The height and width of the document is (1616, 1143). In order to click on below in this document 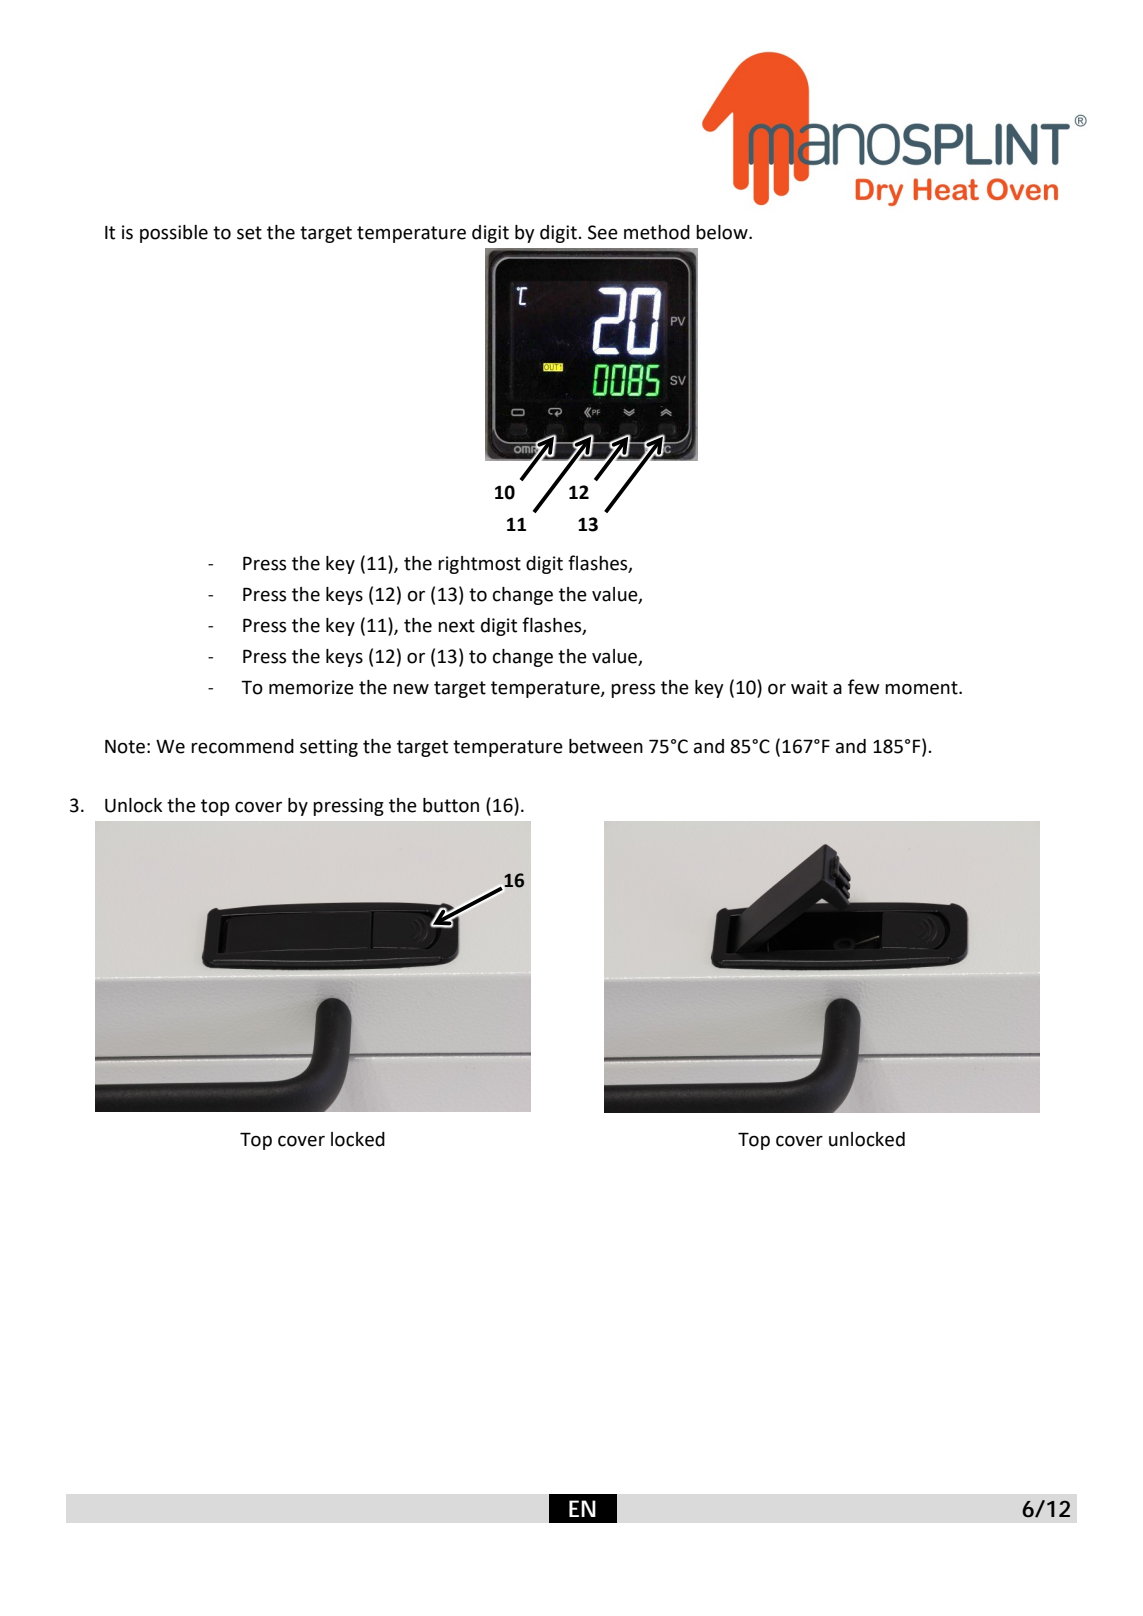, I will do `click(723, 232)`.
